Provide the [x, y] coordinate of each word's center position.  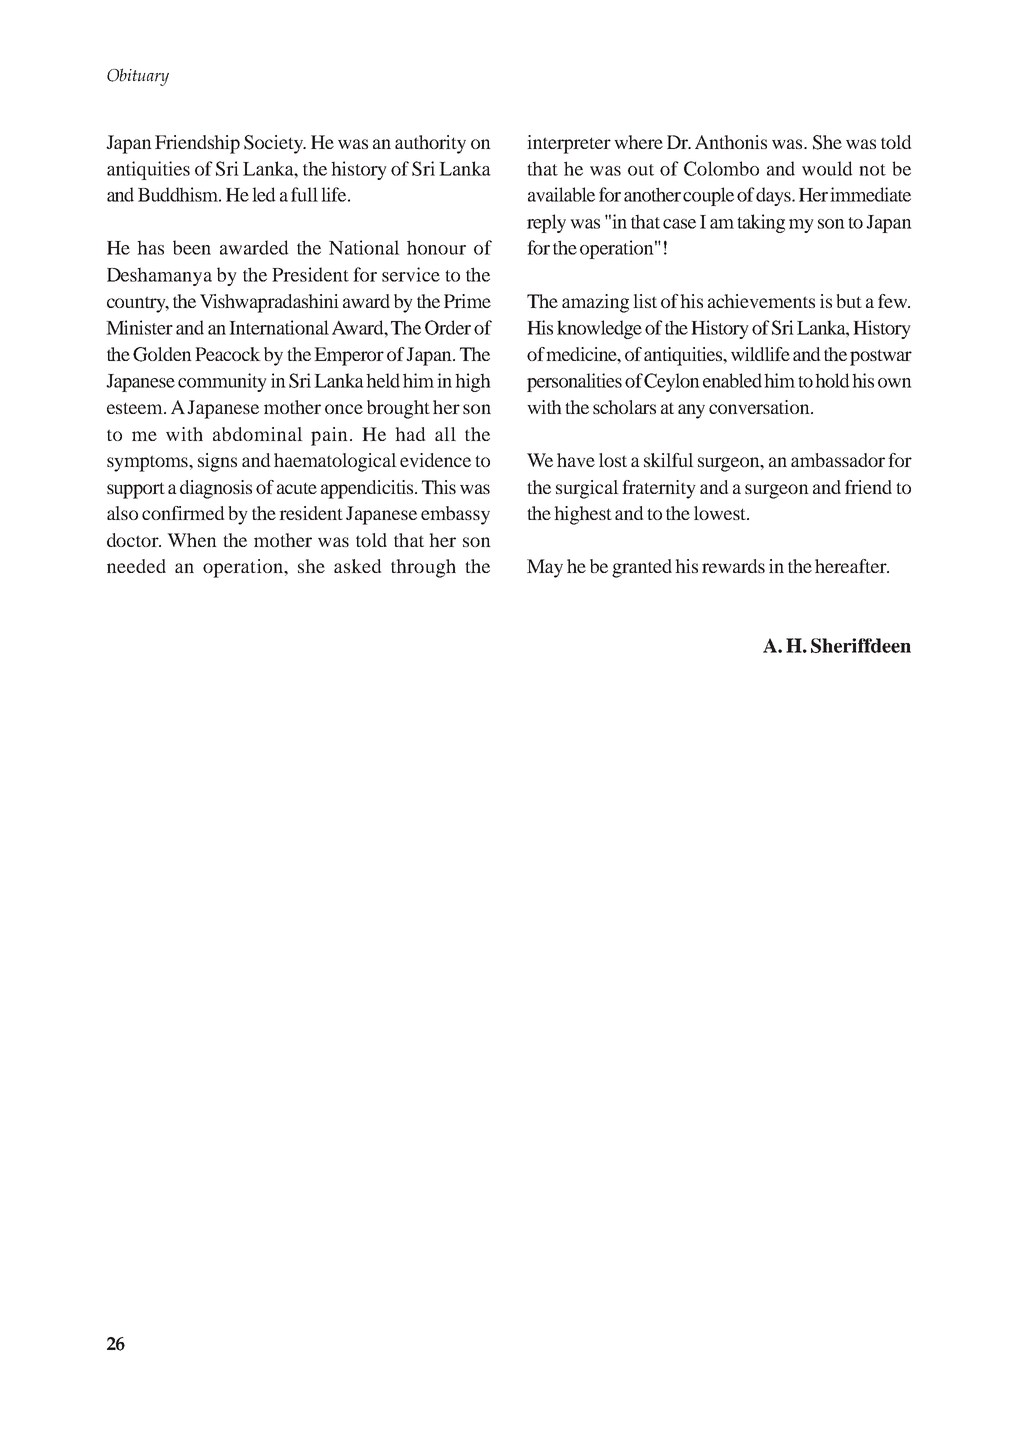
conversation [760, 407]
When [192, 540]
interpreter [569, 144]
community [222, 382]
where [638, 142]
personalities [574, 382]
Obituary [138, 77]
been [192, 247]
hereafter [852, 566]
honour [436, 247]
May [545, 568]
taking [761, 223]
